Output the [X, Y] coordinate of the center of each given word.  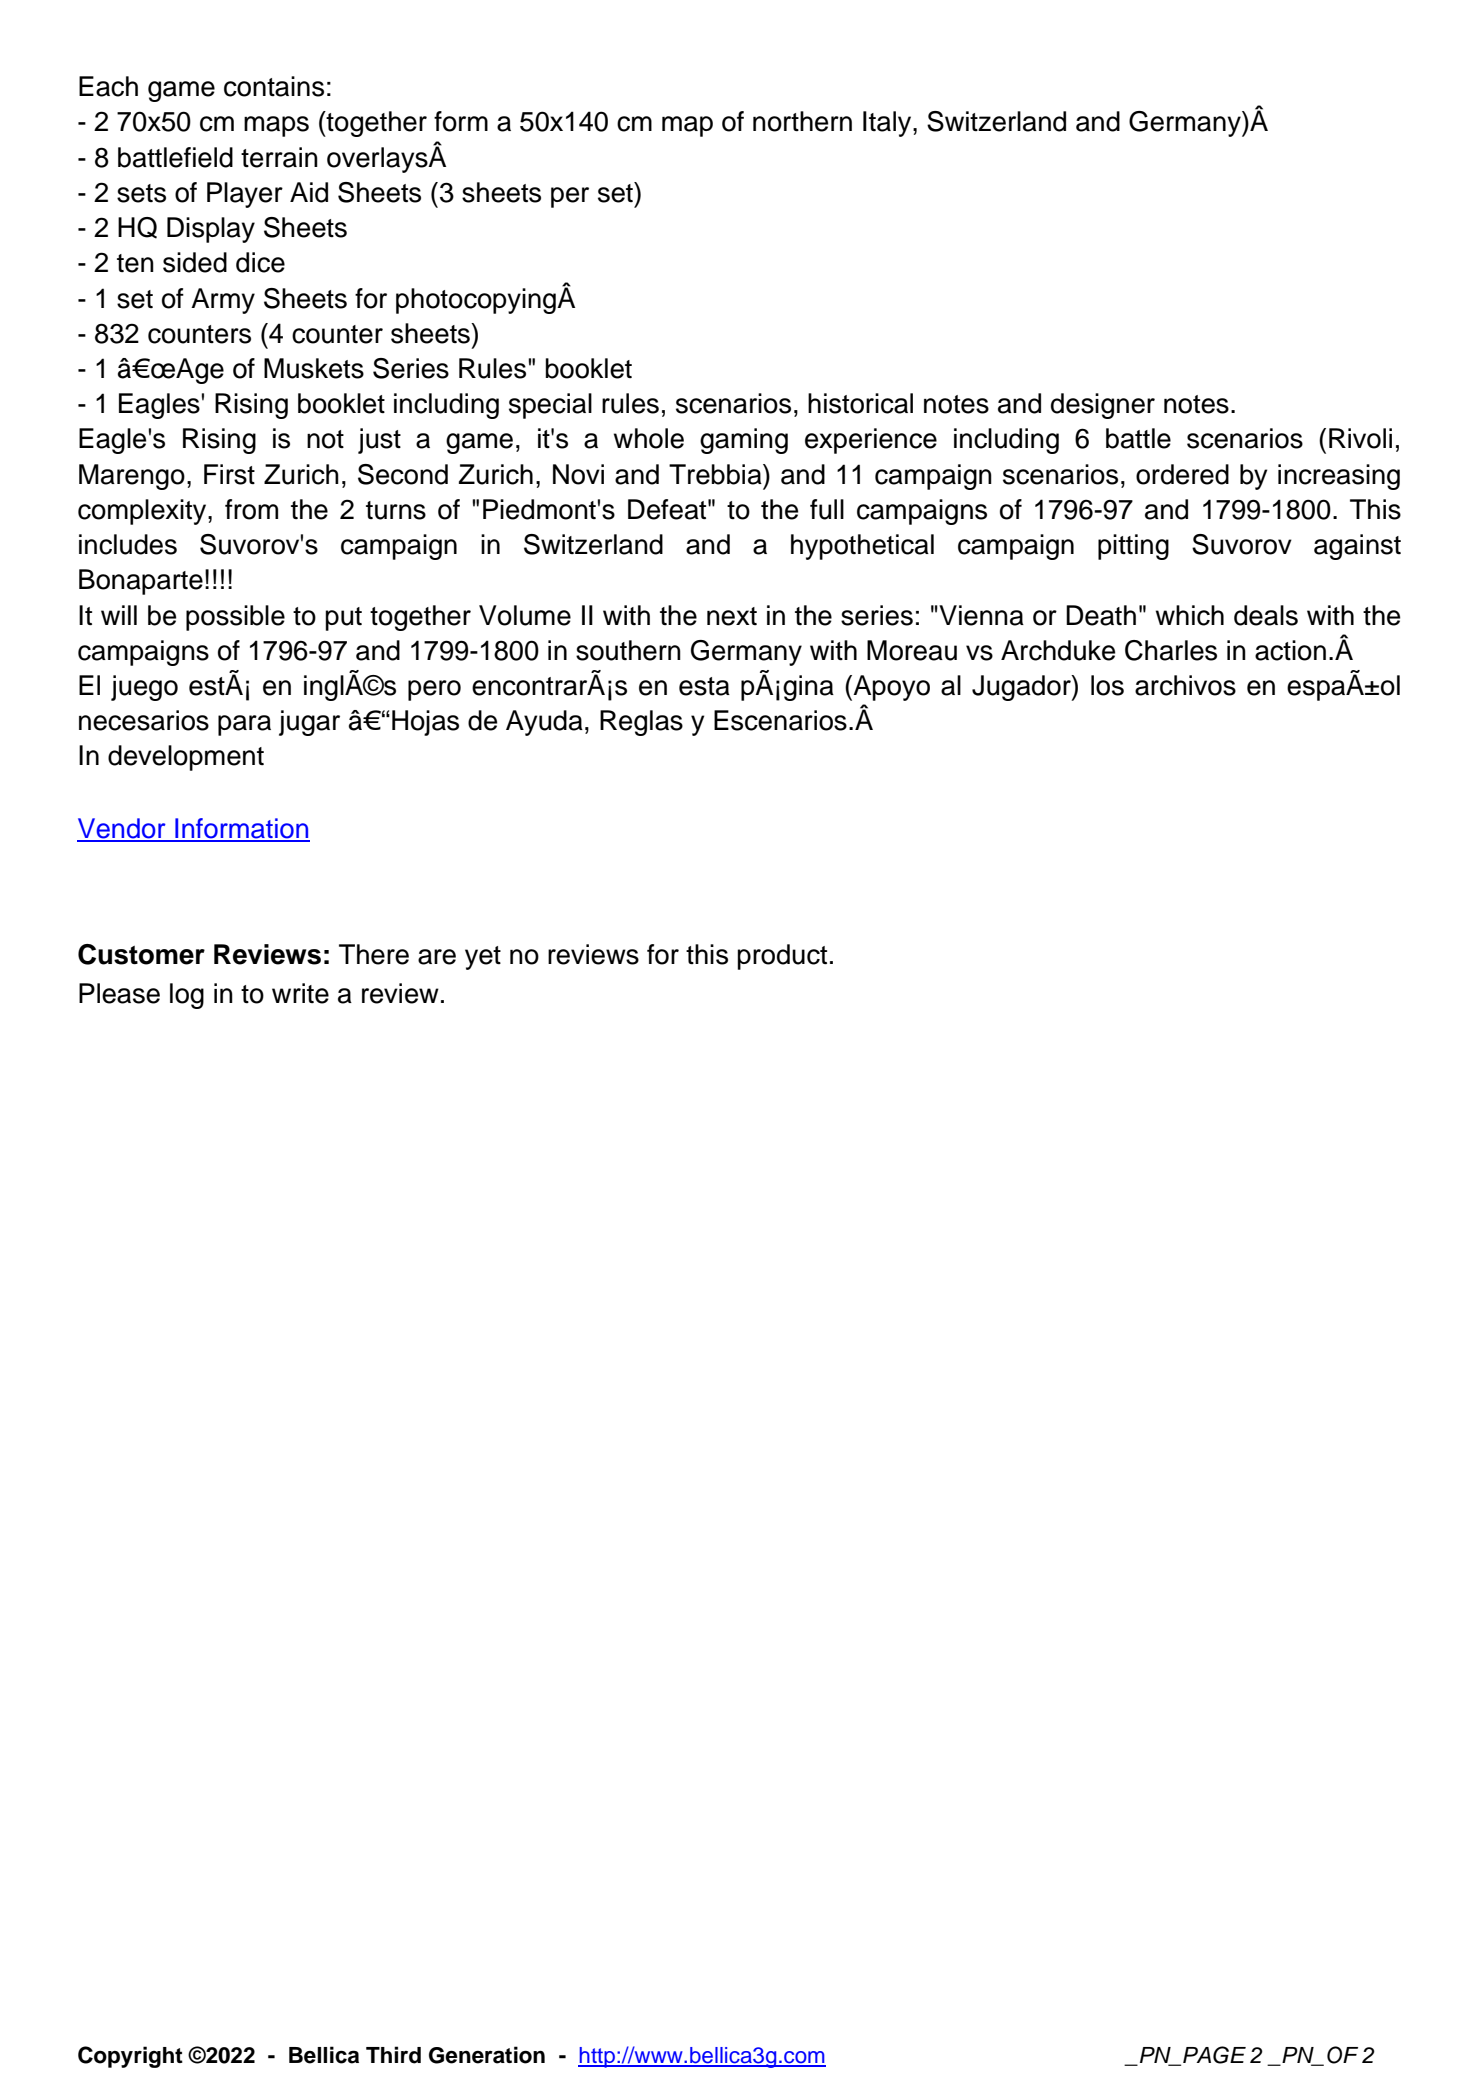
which [1190, 615]
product [782, 957]
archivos [1185, 685]
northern [802, 121]
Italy [888, 124]
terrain [279, 157]
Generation [487, 2055]
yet [483, 958]
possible [235, 618]
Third [393, 2055]
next [732, 616]
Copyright [130, 2057]
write [300, 993]
